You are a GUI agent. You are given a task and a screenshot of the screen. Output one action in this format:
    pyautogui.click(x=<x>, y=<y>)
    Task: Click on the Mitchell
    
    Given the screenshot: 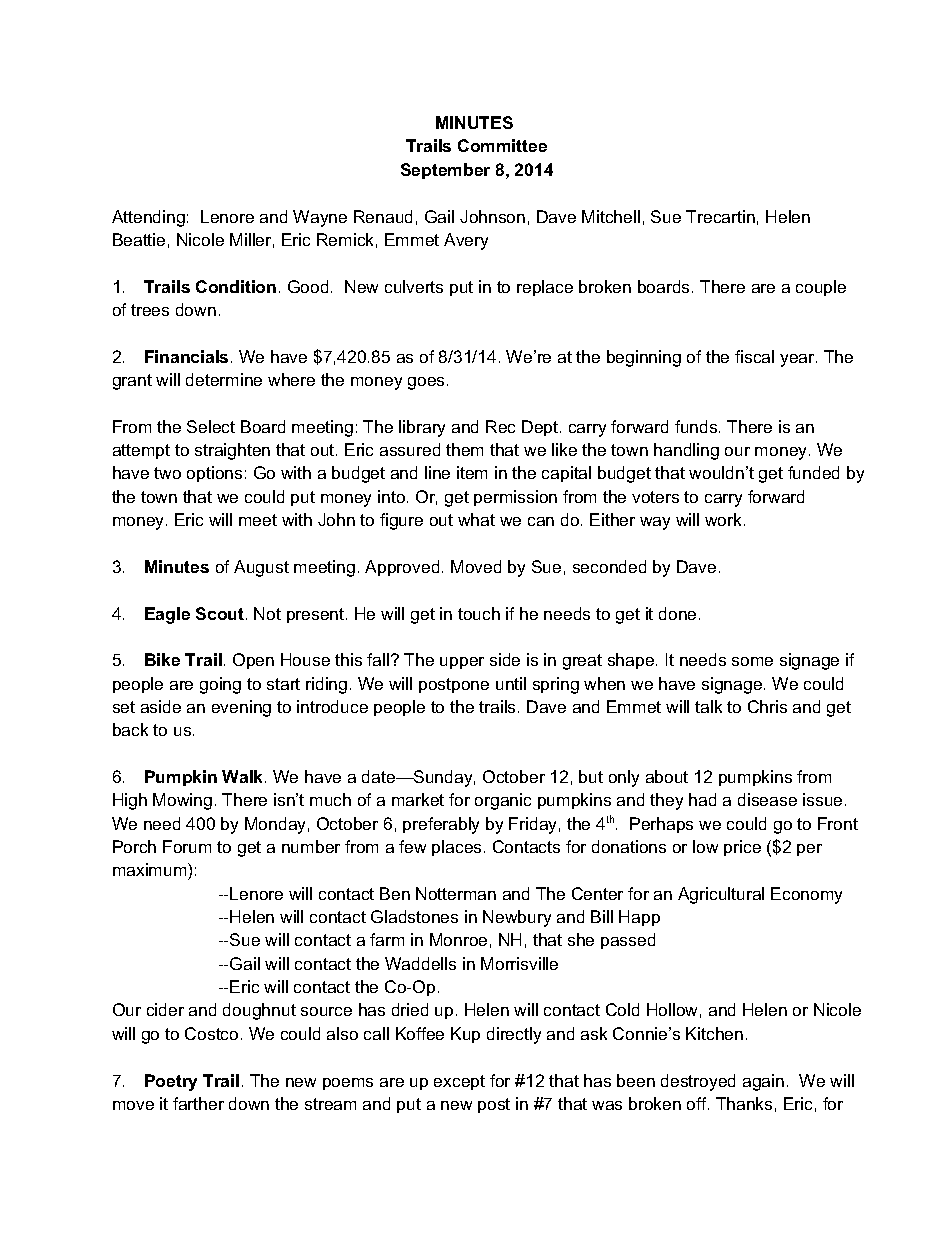 What is the action you would take?
    pyautogui.click(x=611, y=216)
